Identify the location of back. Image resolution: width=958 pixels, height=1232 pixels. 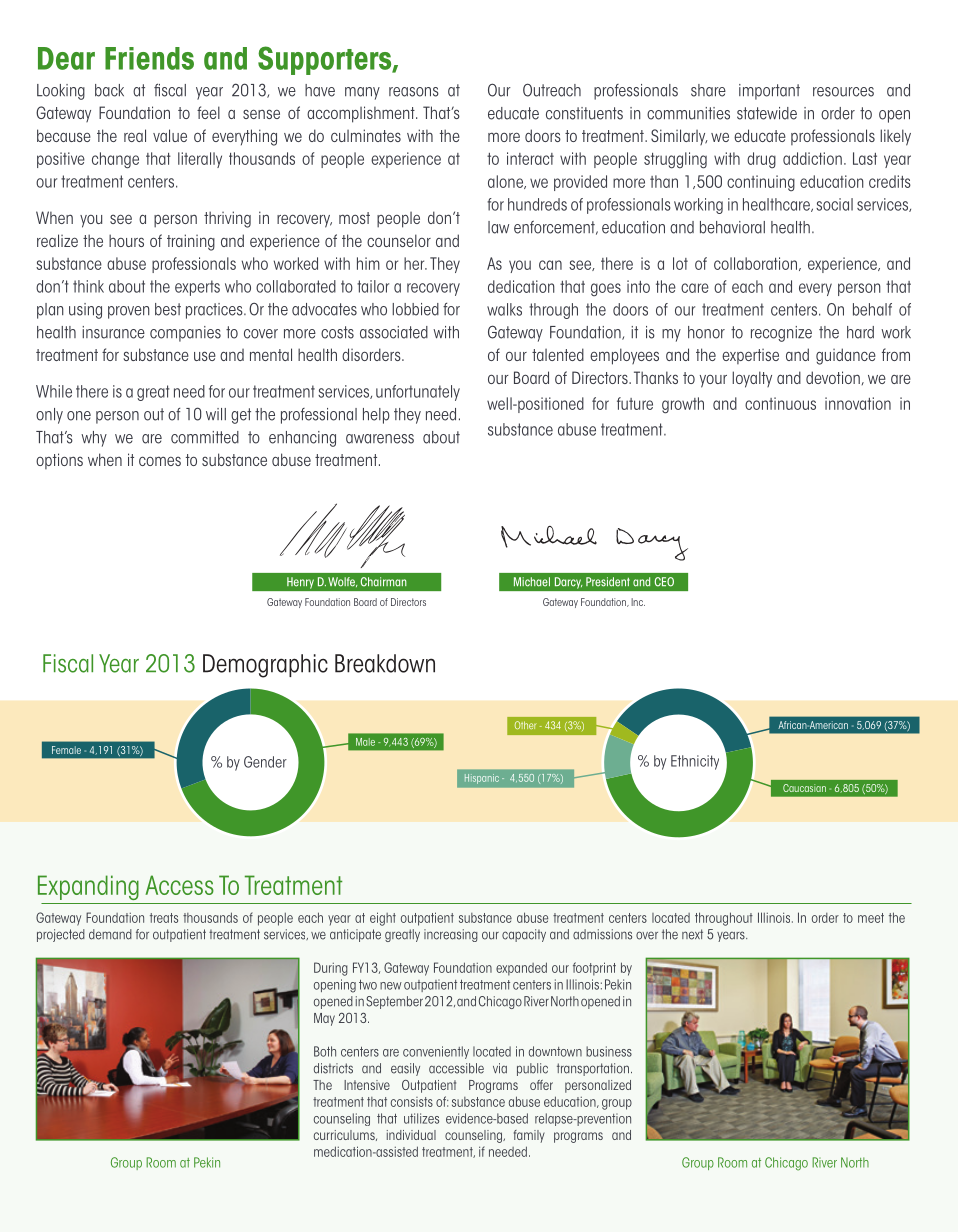
(109, 90).
